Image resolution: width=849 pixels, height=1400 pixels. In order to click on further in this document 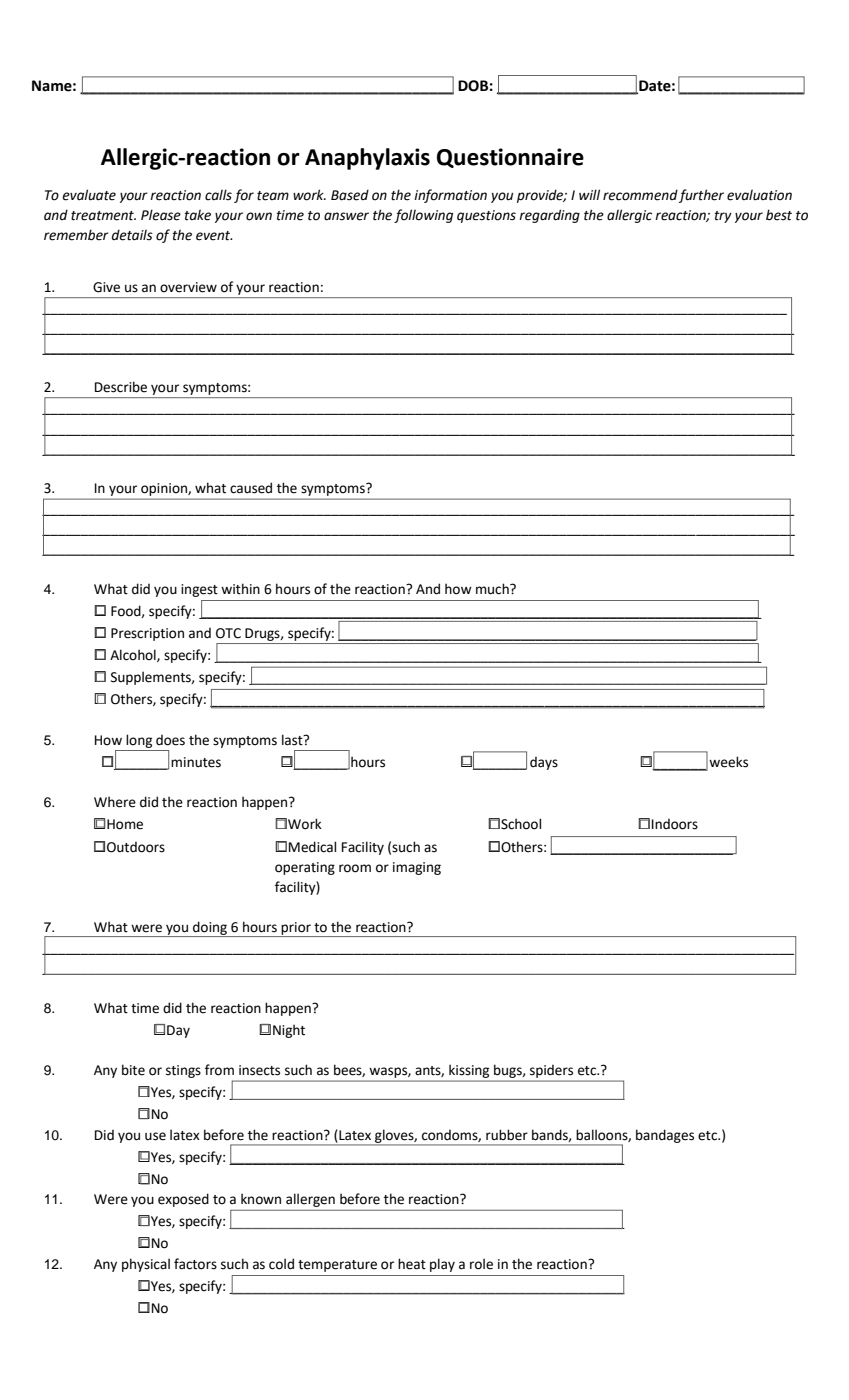, I will do `click(701, 196)`.
